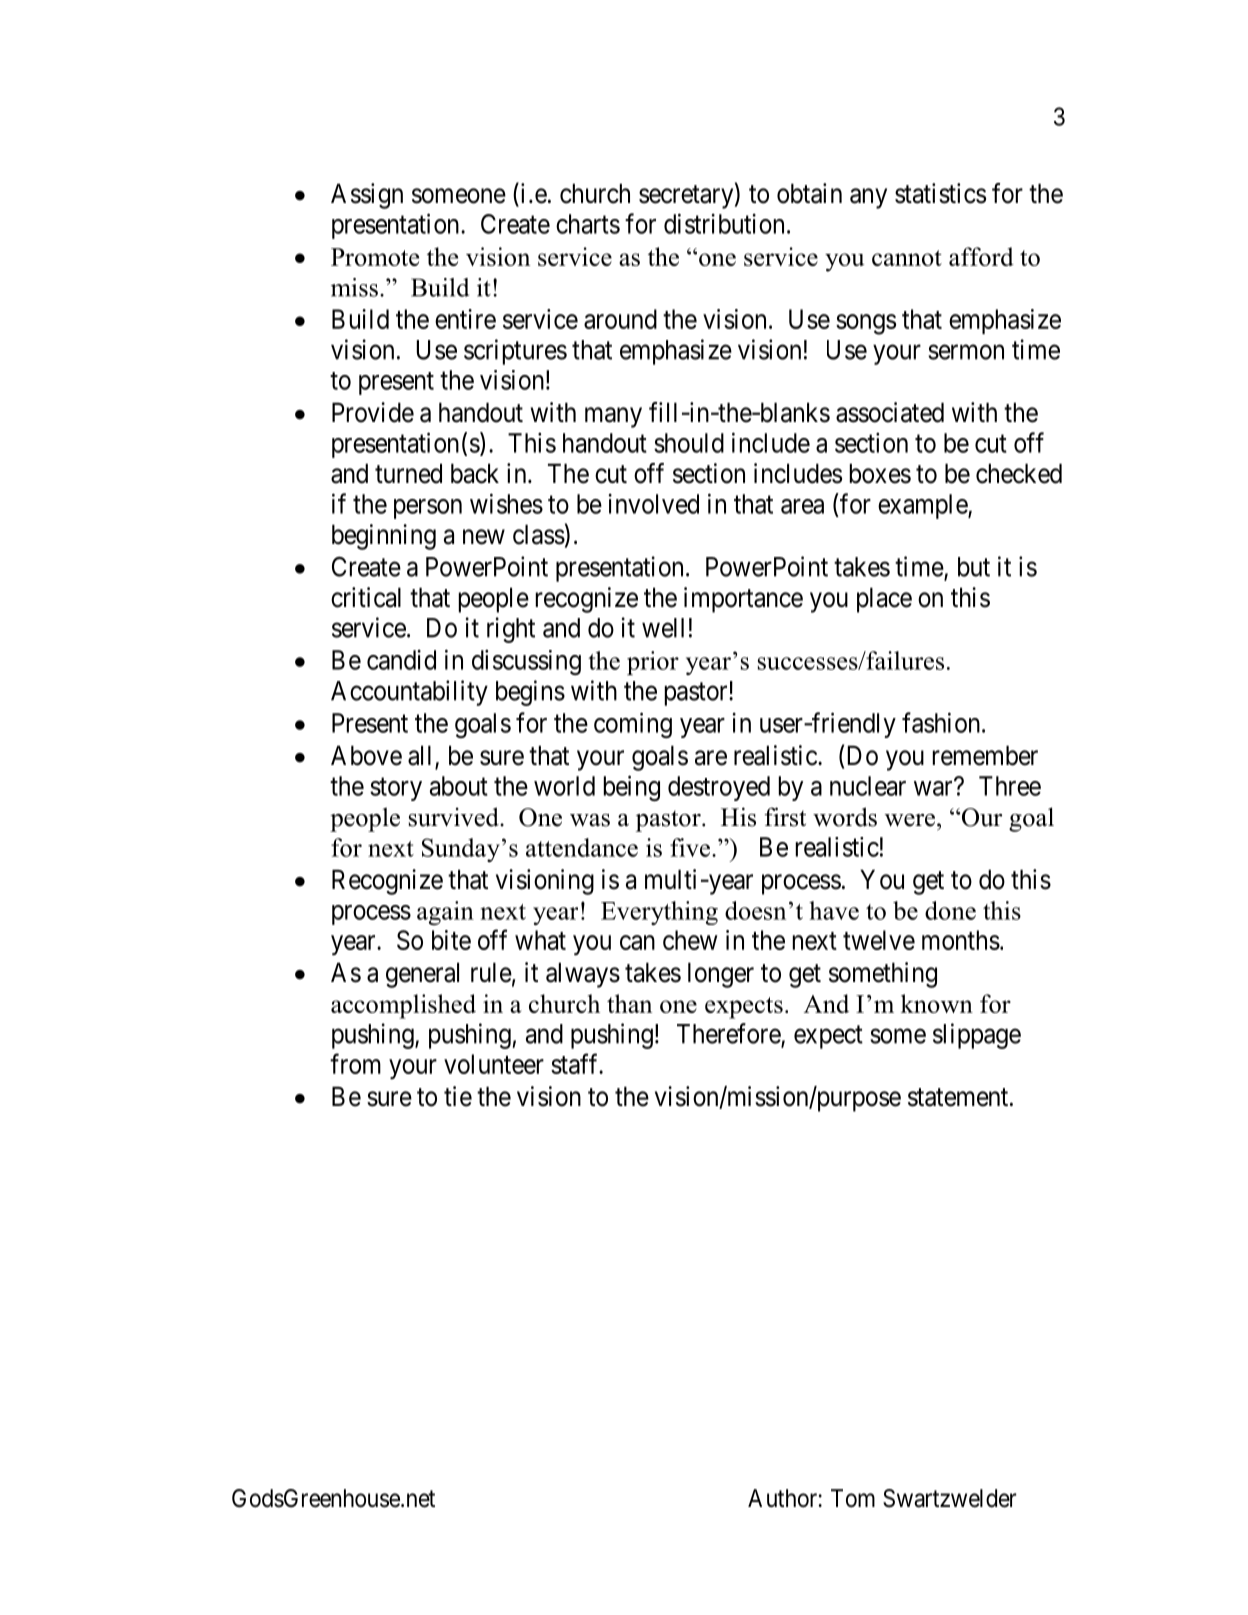 This image has height=1615, width=1248. I want to click on statement, so click(959, 1097).
